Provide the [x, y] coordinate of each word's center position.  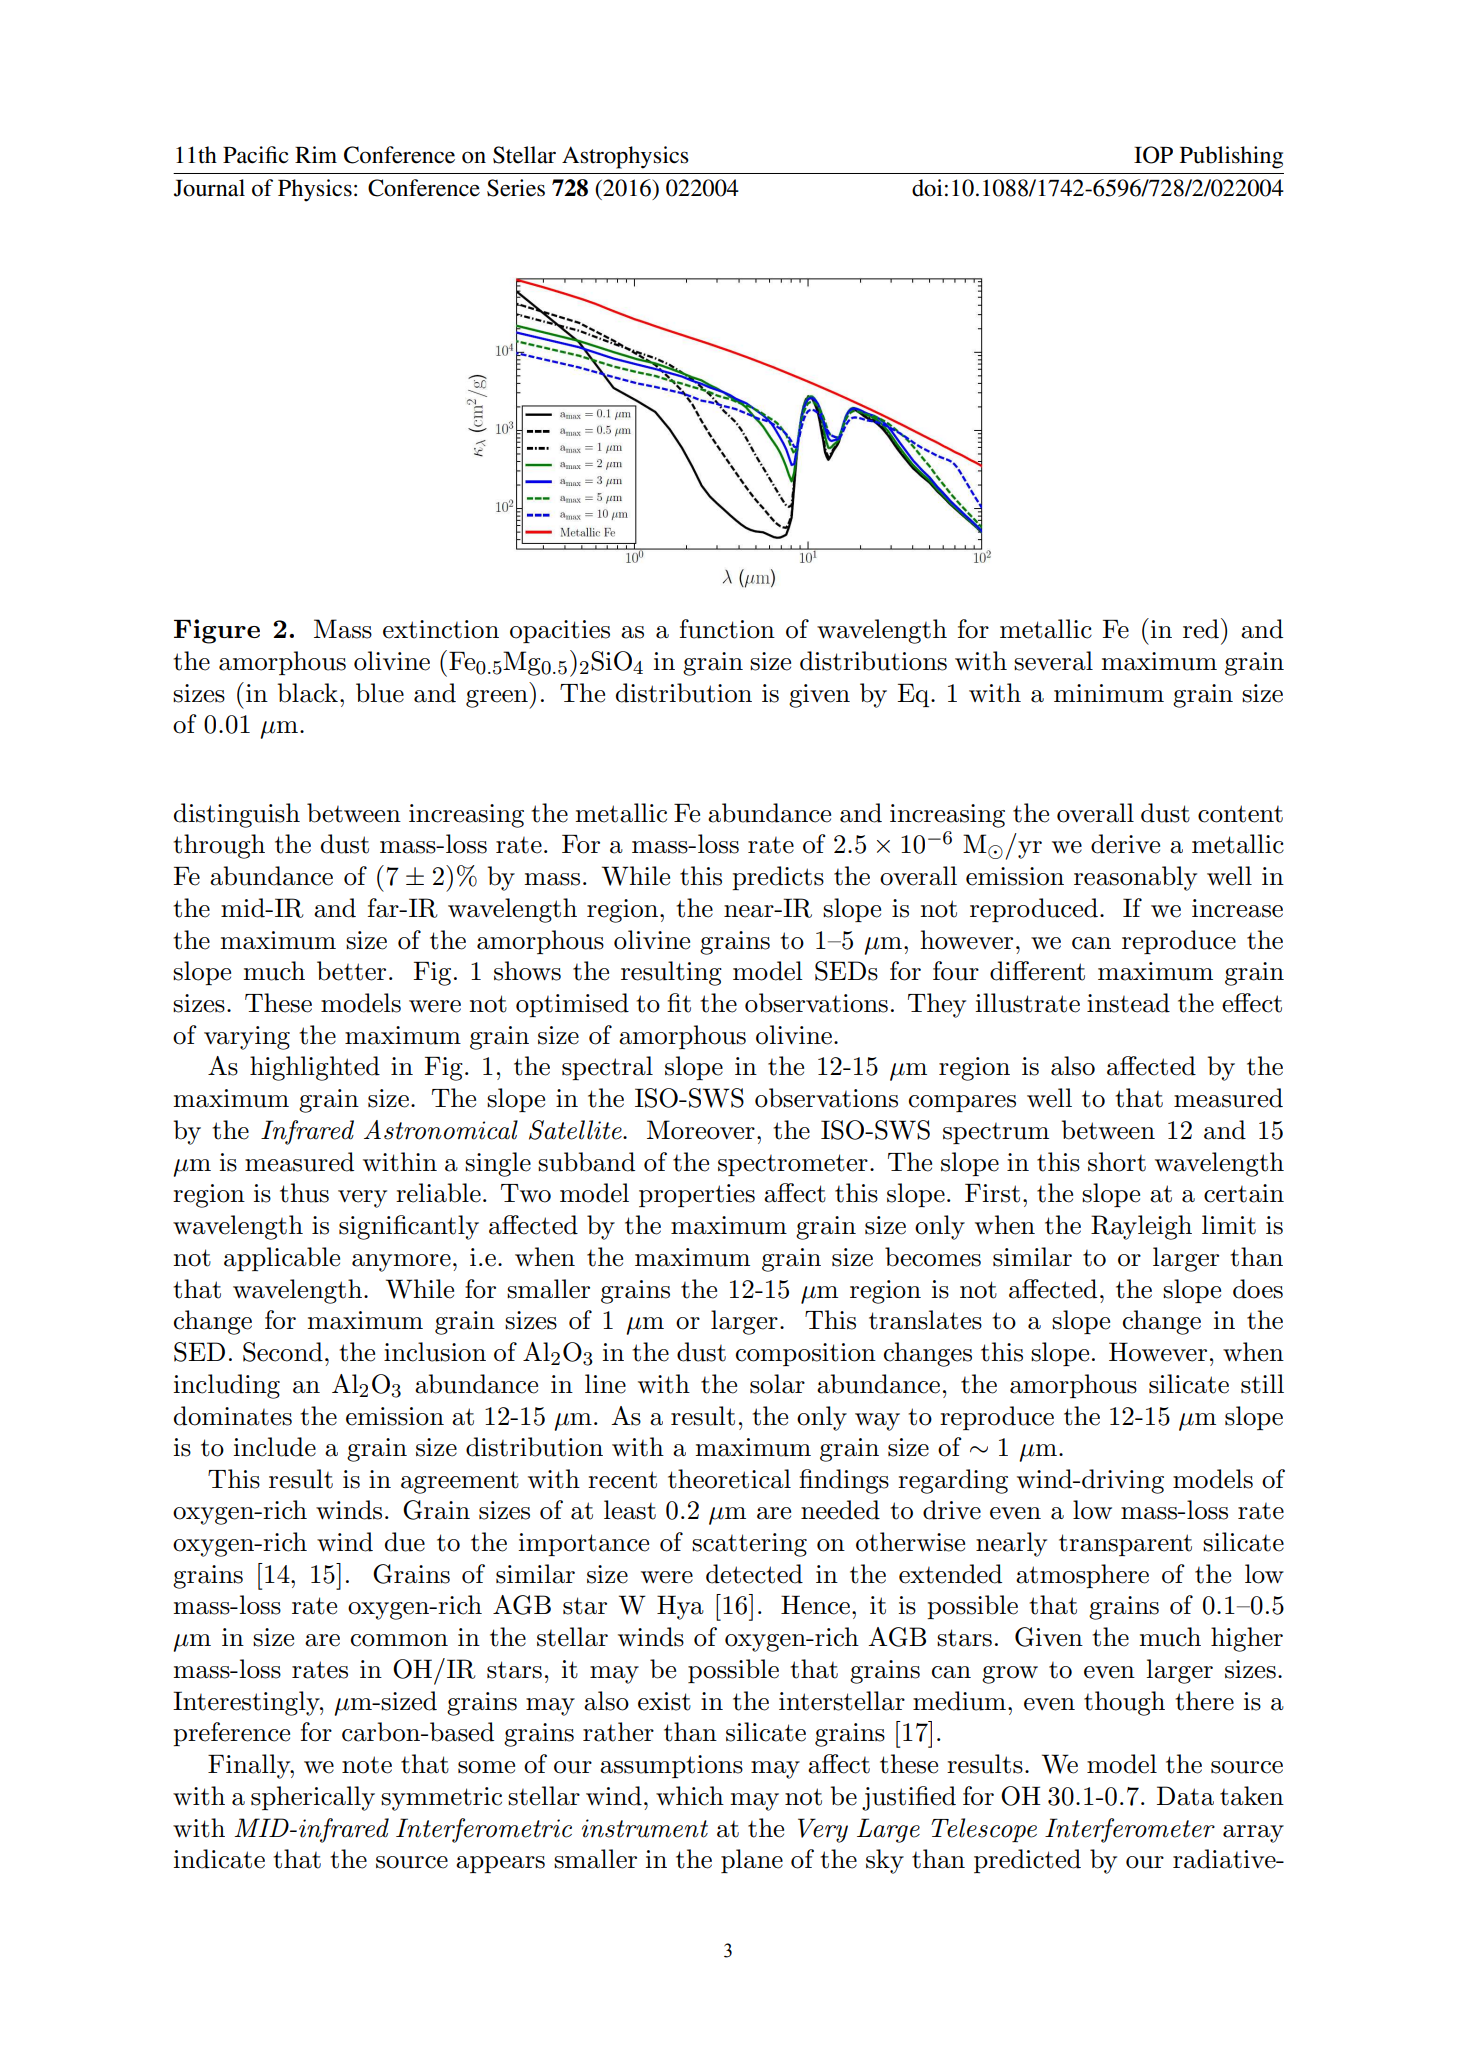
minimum [1109, 693]
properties [697, 1195]
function [727, 629]
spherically [313, 1798]
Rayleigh [1141, 1227]
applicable [282, 1259]
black [307, 693]
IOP [1153, 155]
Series [516, 188]
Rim [316, 154]
